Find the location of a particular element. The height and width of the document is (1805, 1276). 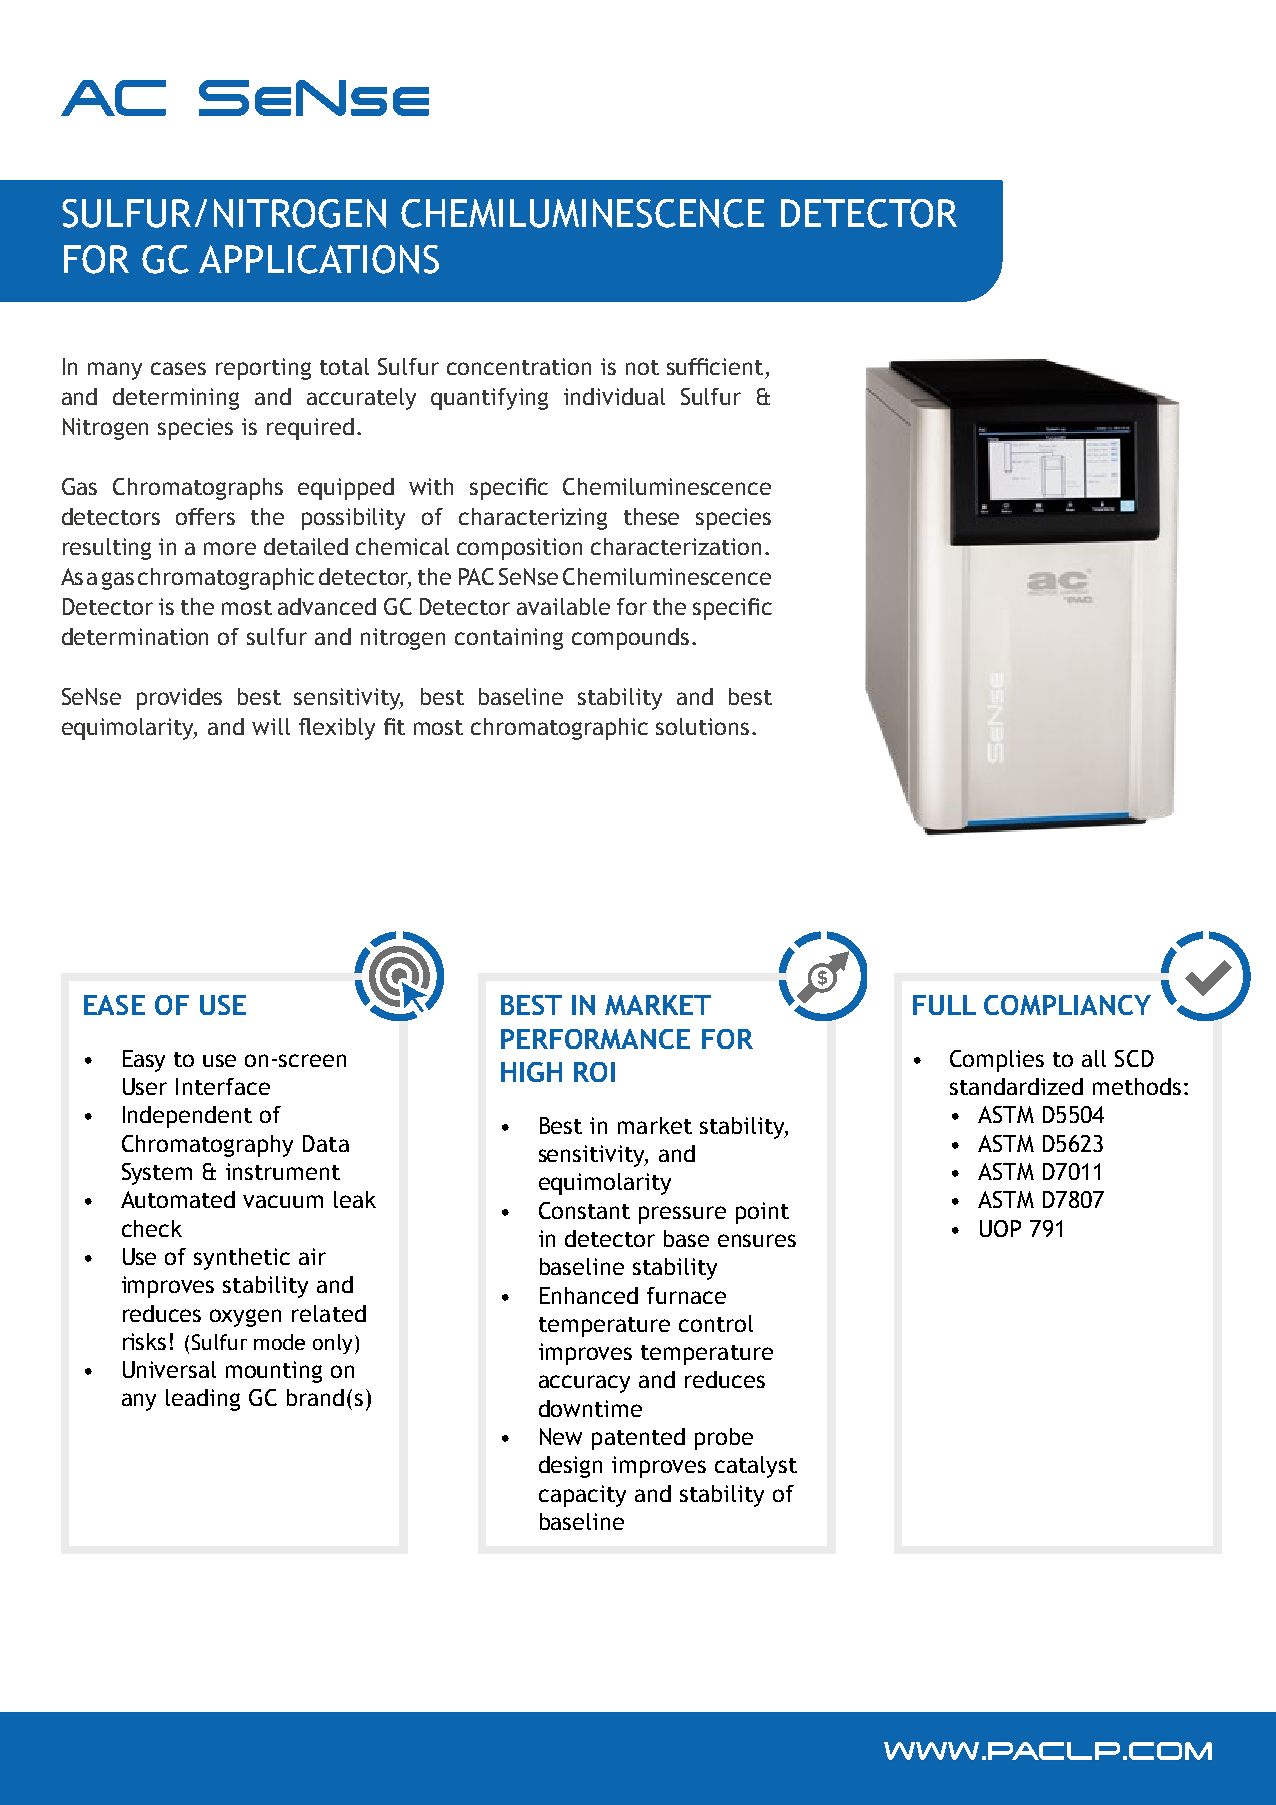

available is located at coordinates (563, 606).
